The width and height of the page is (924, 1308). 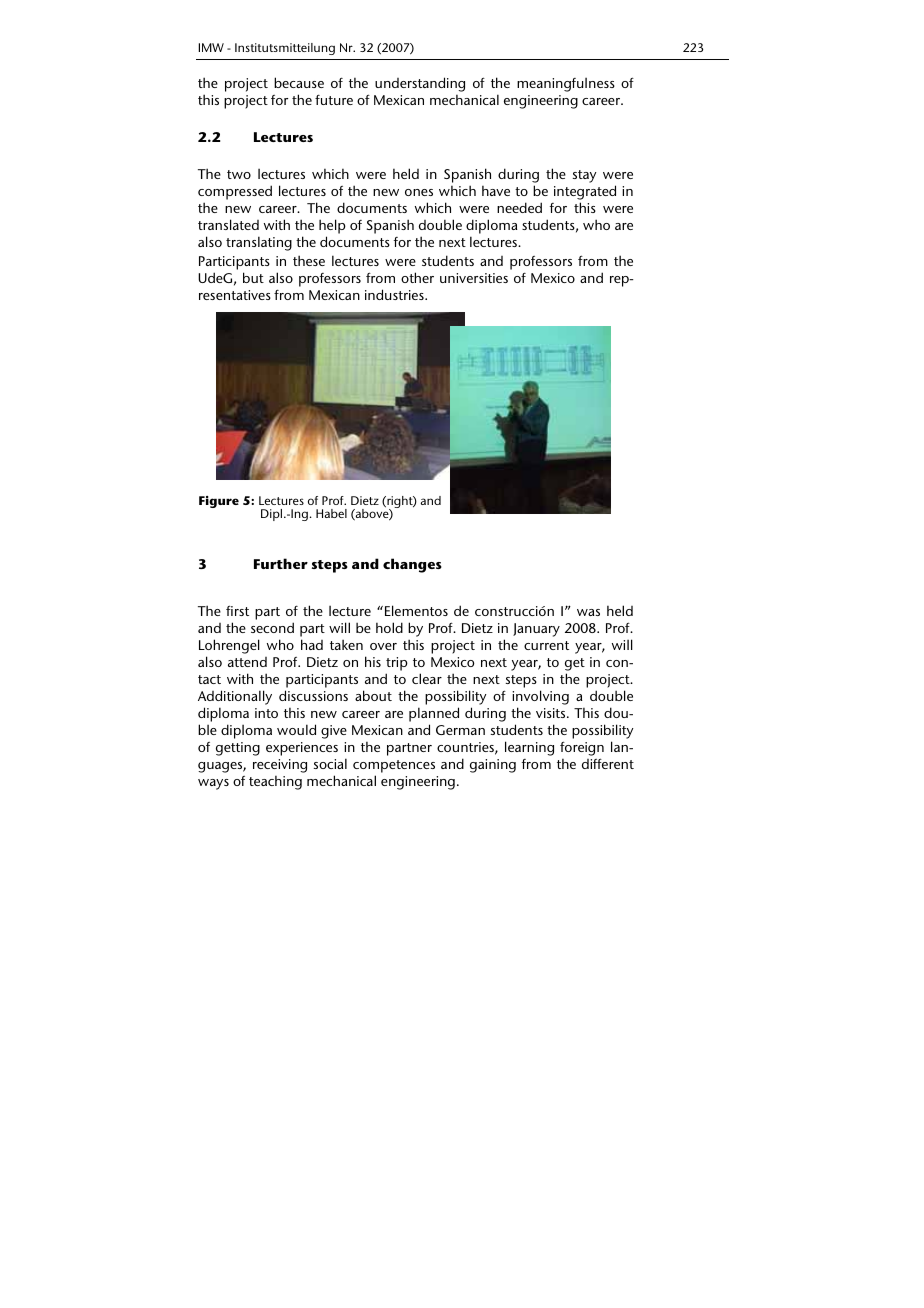 What do you see at coordinates (566, 85) in the page?
I see `meaningfulness` at bounding box center [566, 85].
